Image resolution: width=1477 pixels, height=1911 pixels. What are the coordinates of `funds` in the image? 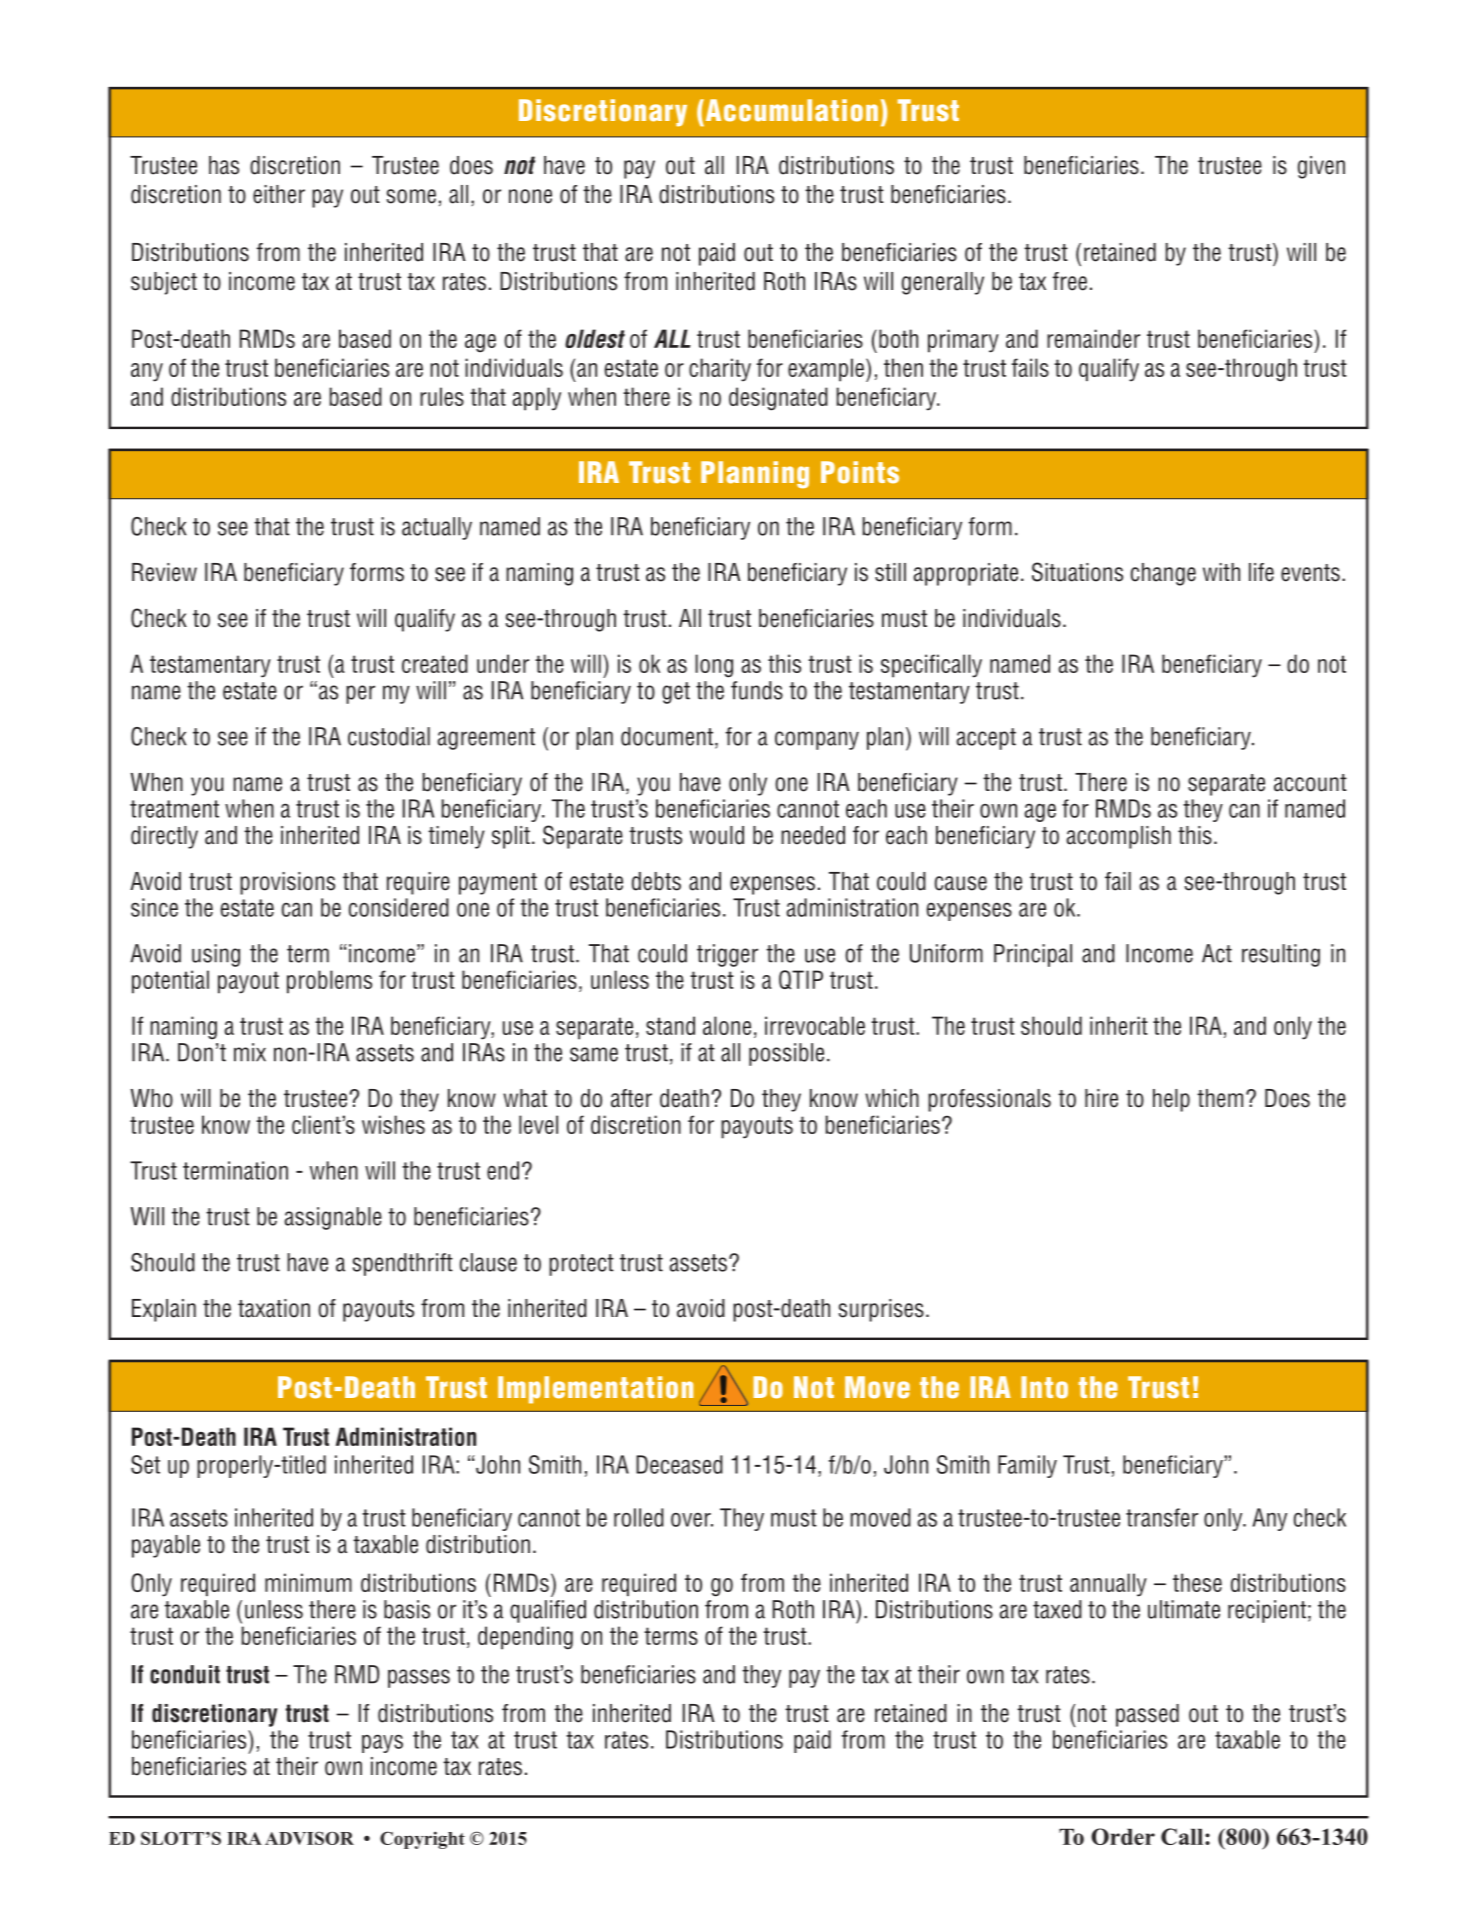 It's located at (757, 690).
